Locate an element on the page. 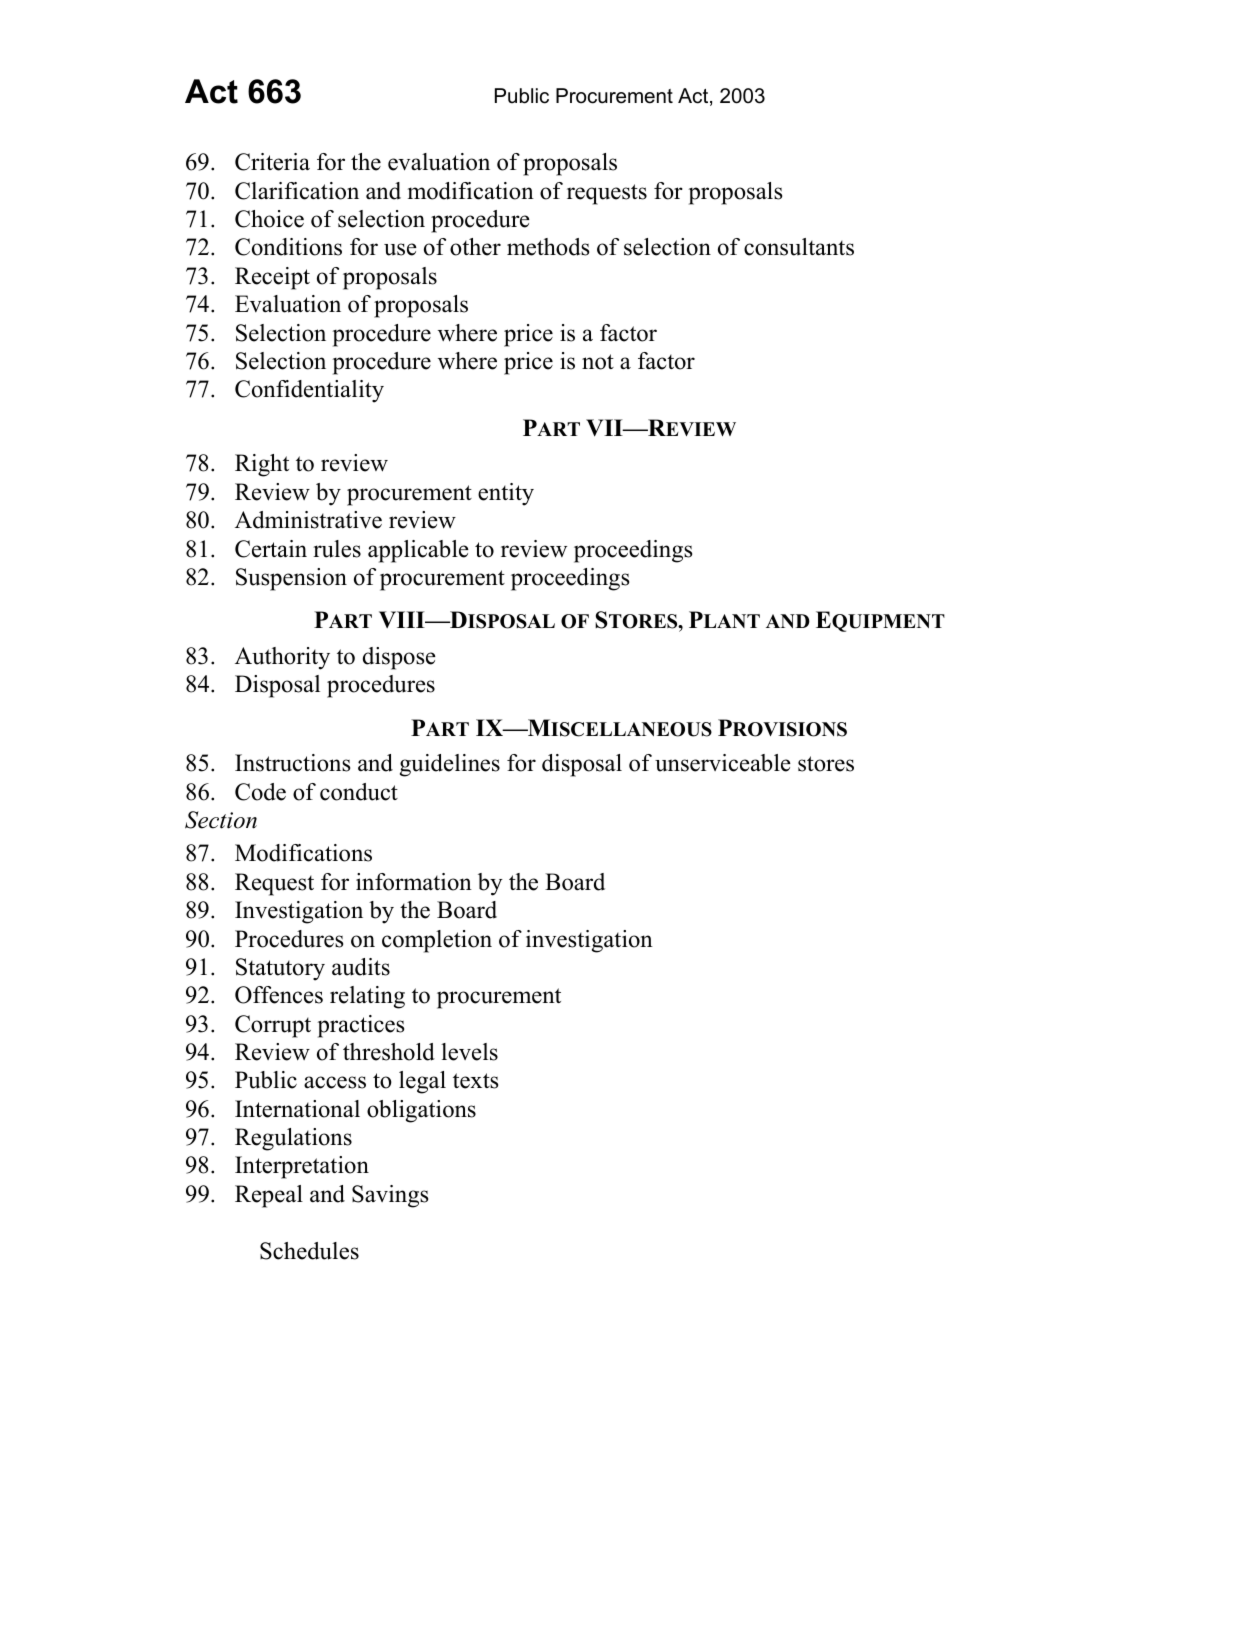 Image resolution: width=1259 pixels, height=1629 pixels. Section is located at coordinates (221, 820).
